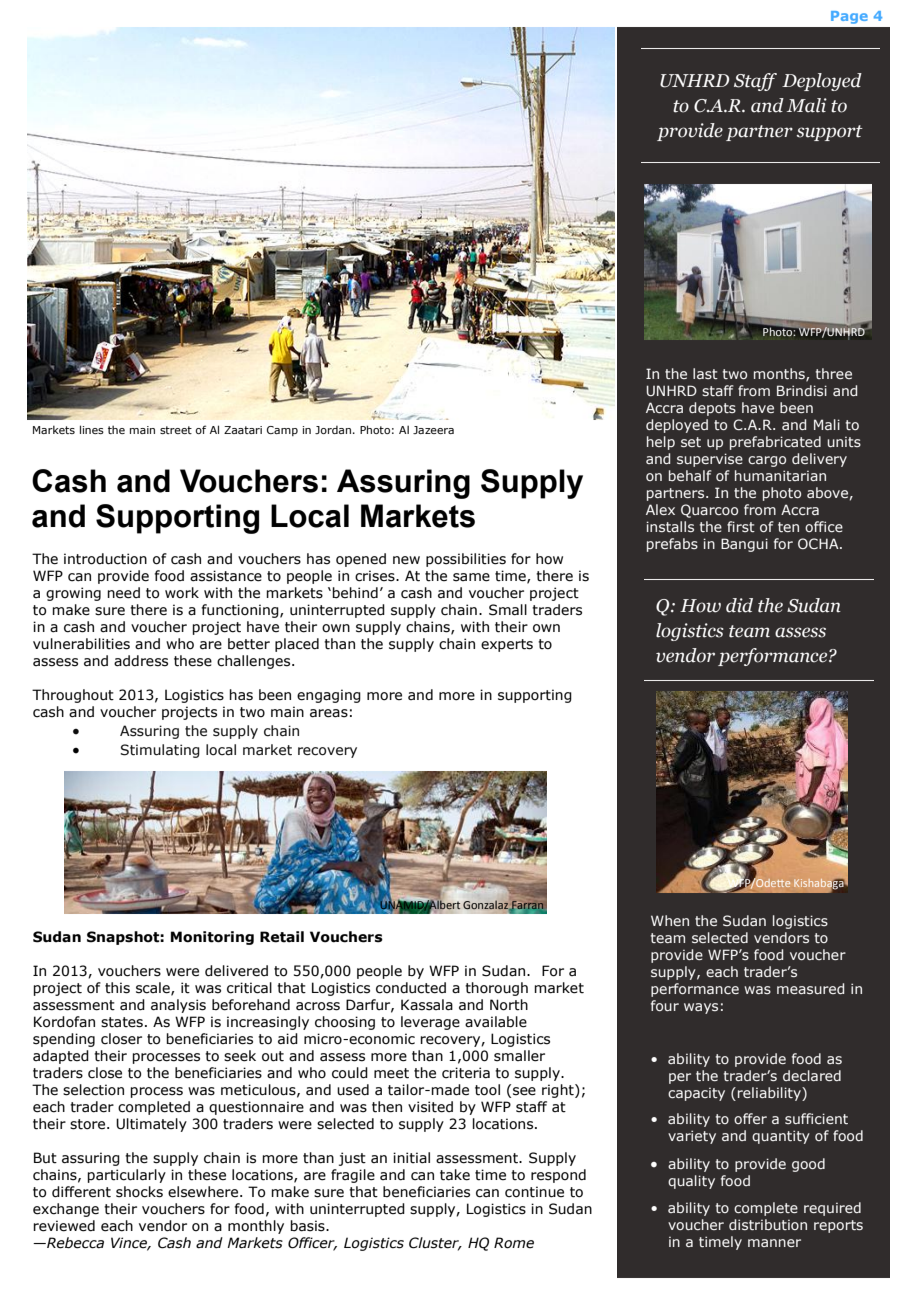 The height and width of the screenshot is (1308, 924). Describe the element at coordinates (834, 373) in the screenshot. I see `three` at that location.
